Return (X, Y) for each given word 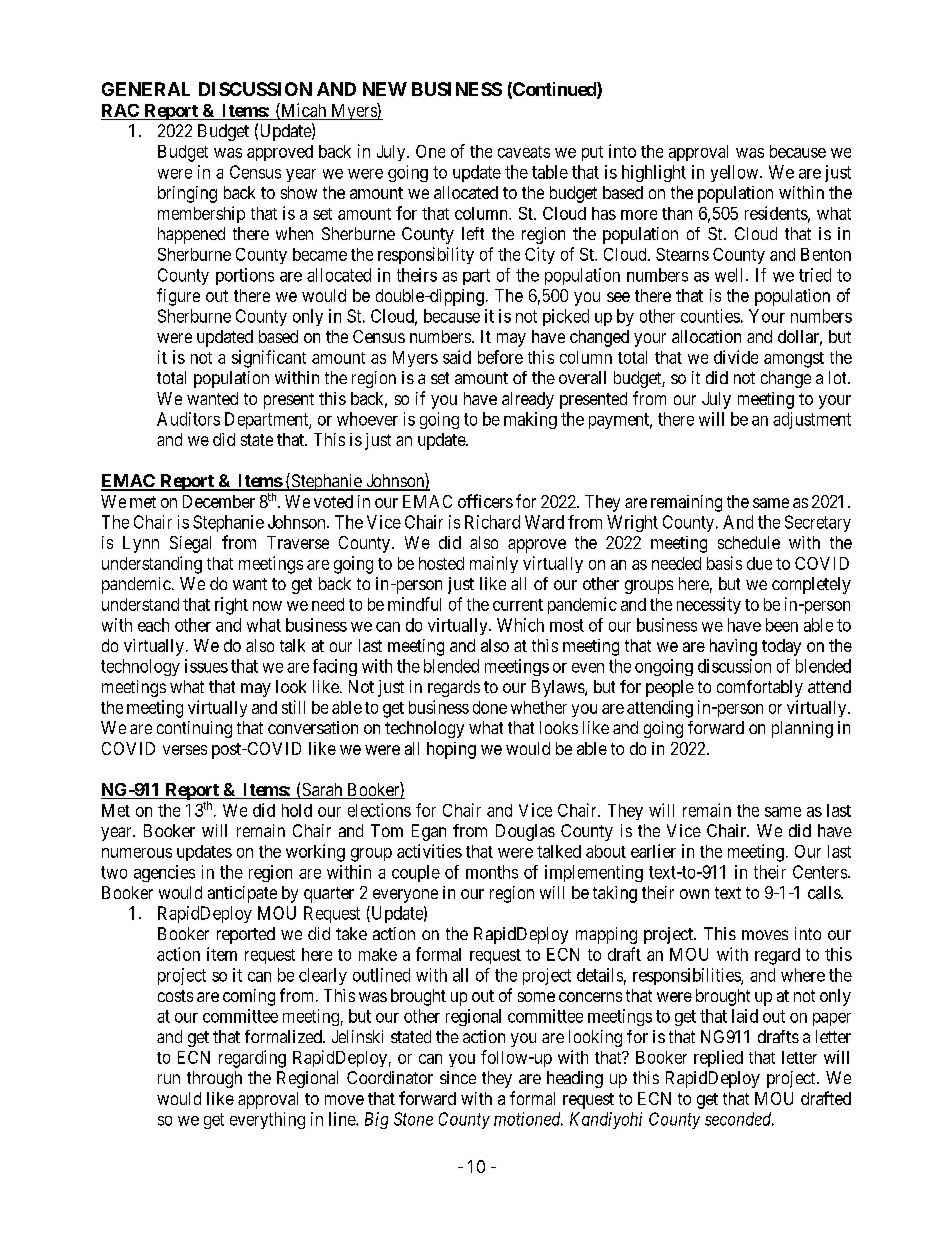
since (458, 1077)
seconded (739, 1119)
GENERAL (146, 89)
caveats (524, 152)
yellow (736, 173)
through (214, 1079)
